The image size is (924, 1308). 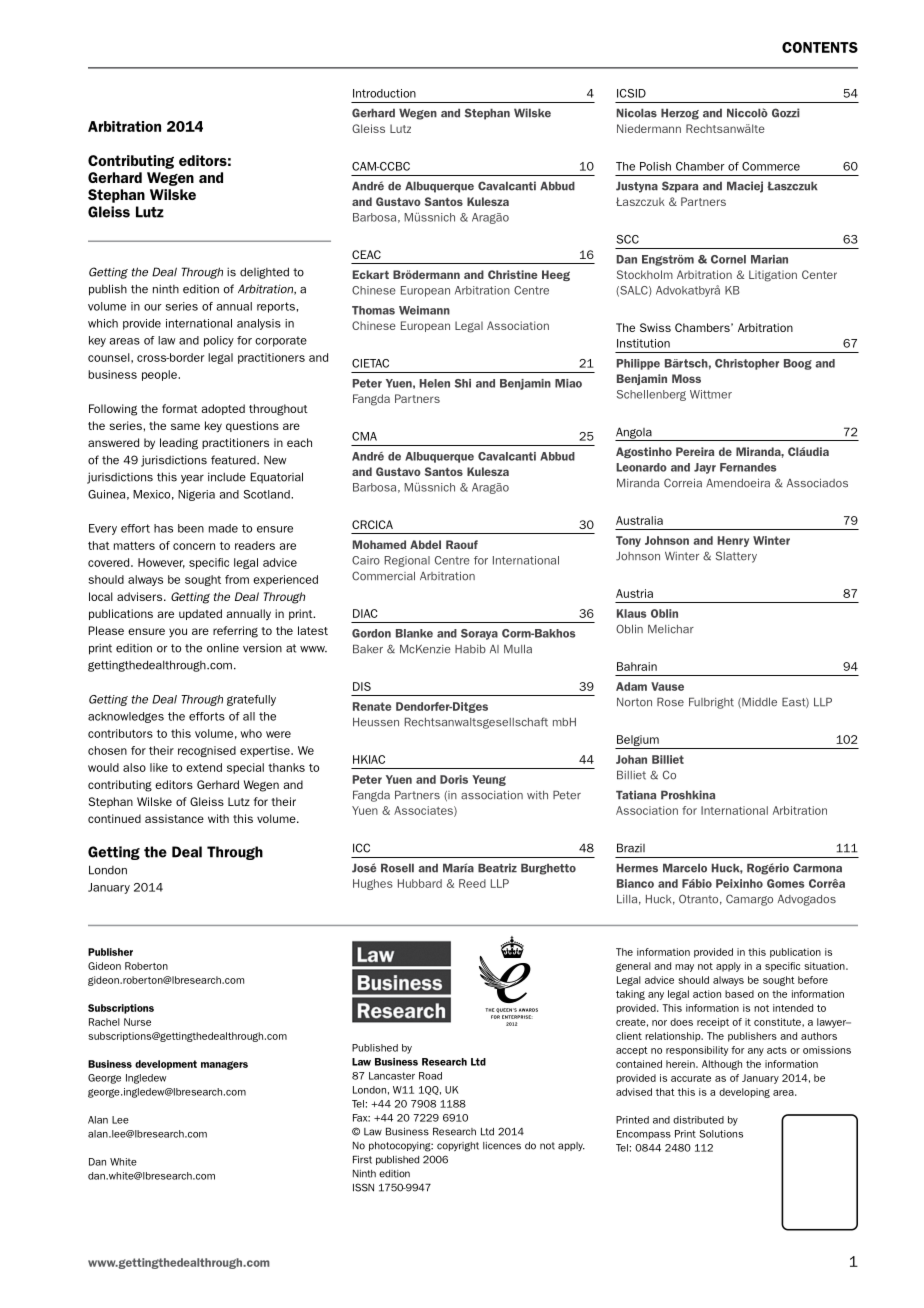 What do you see at coordinates (179, 444) in the screenshot?
I see `leading` at bounding box center [179, 444].
